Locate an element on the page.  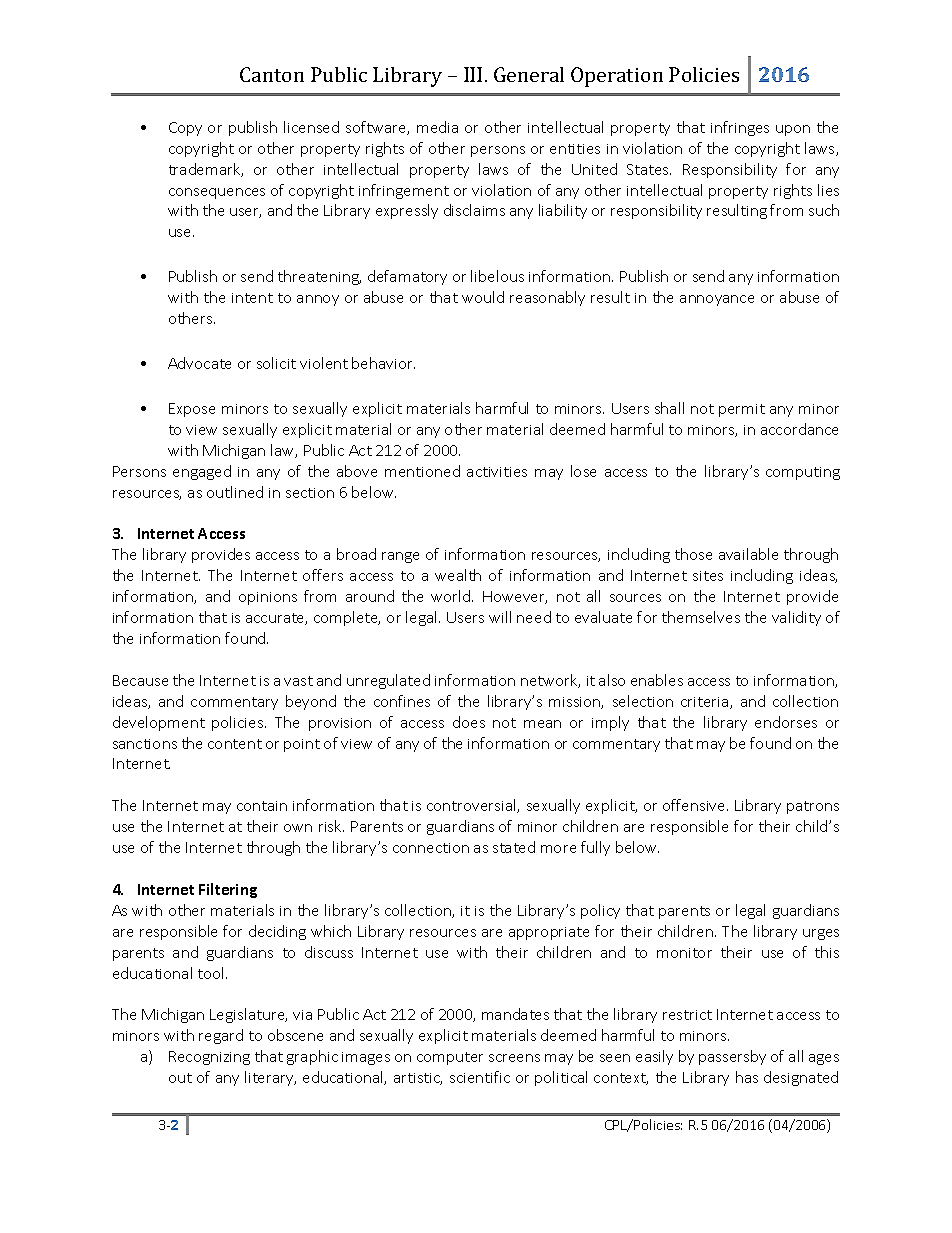
Canton is located at coordinates (272, 74).
